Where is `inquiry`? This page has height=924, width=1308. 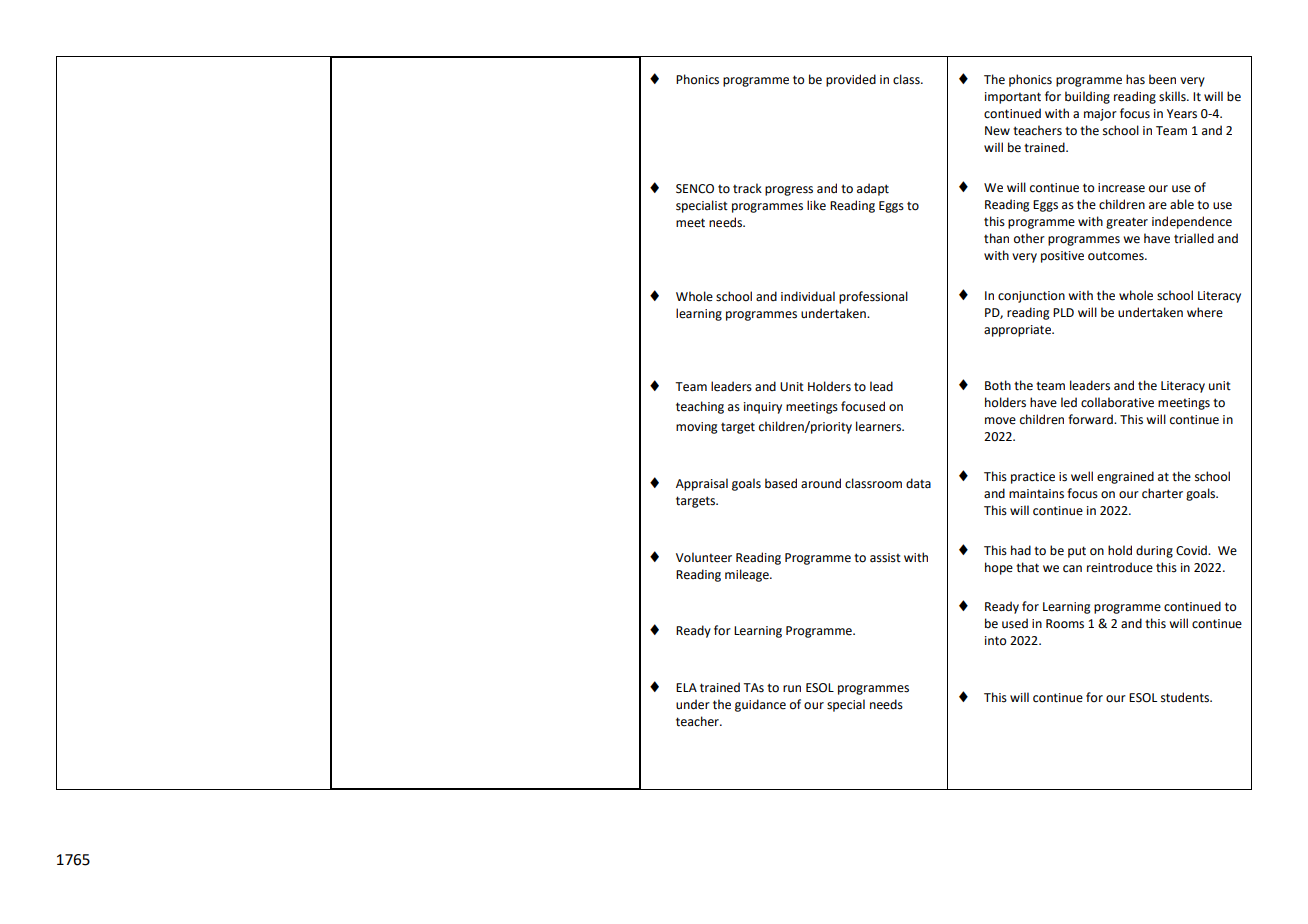 inquiry is located at coordinates (763, 408).
